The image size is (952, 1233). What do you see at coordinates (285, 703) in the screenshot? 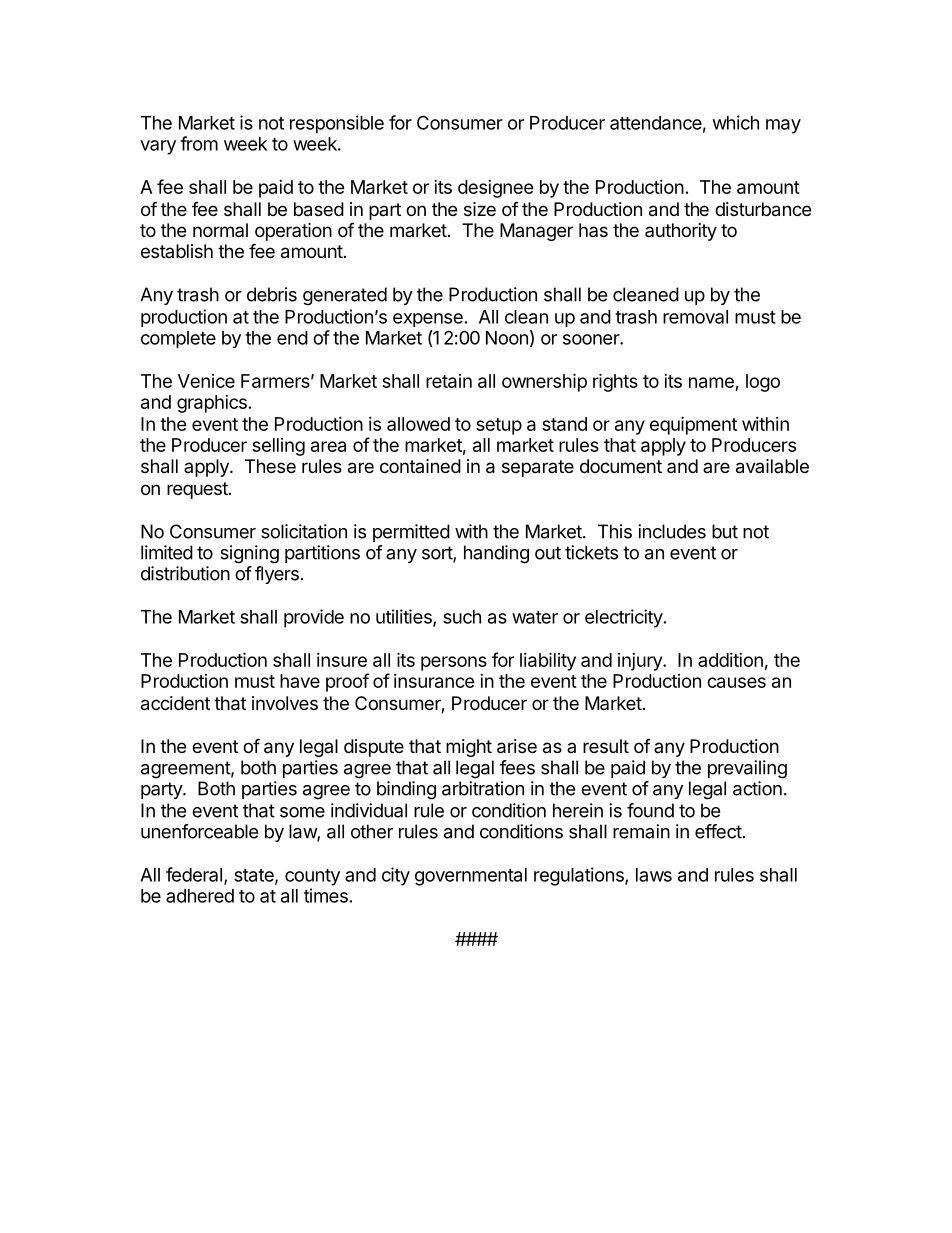
I see `involves` at bounding box center [285, 703].
